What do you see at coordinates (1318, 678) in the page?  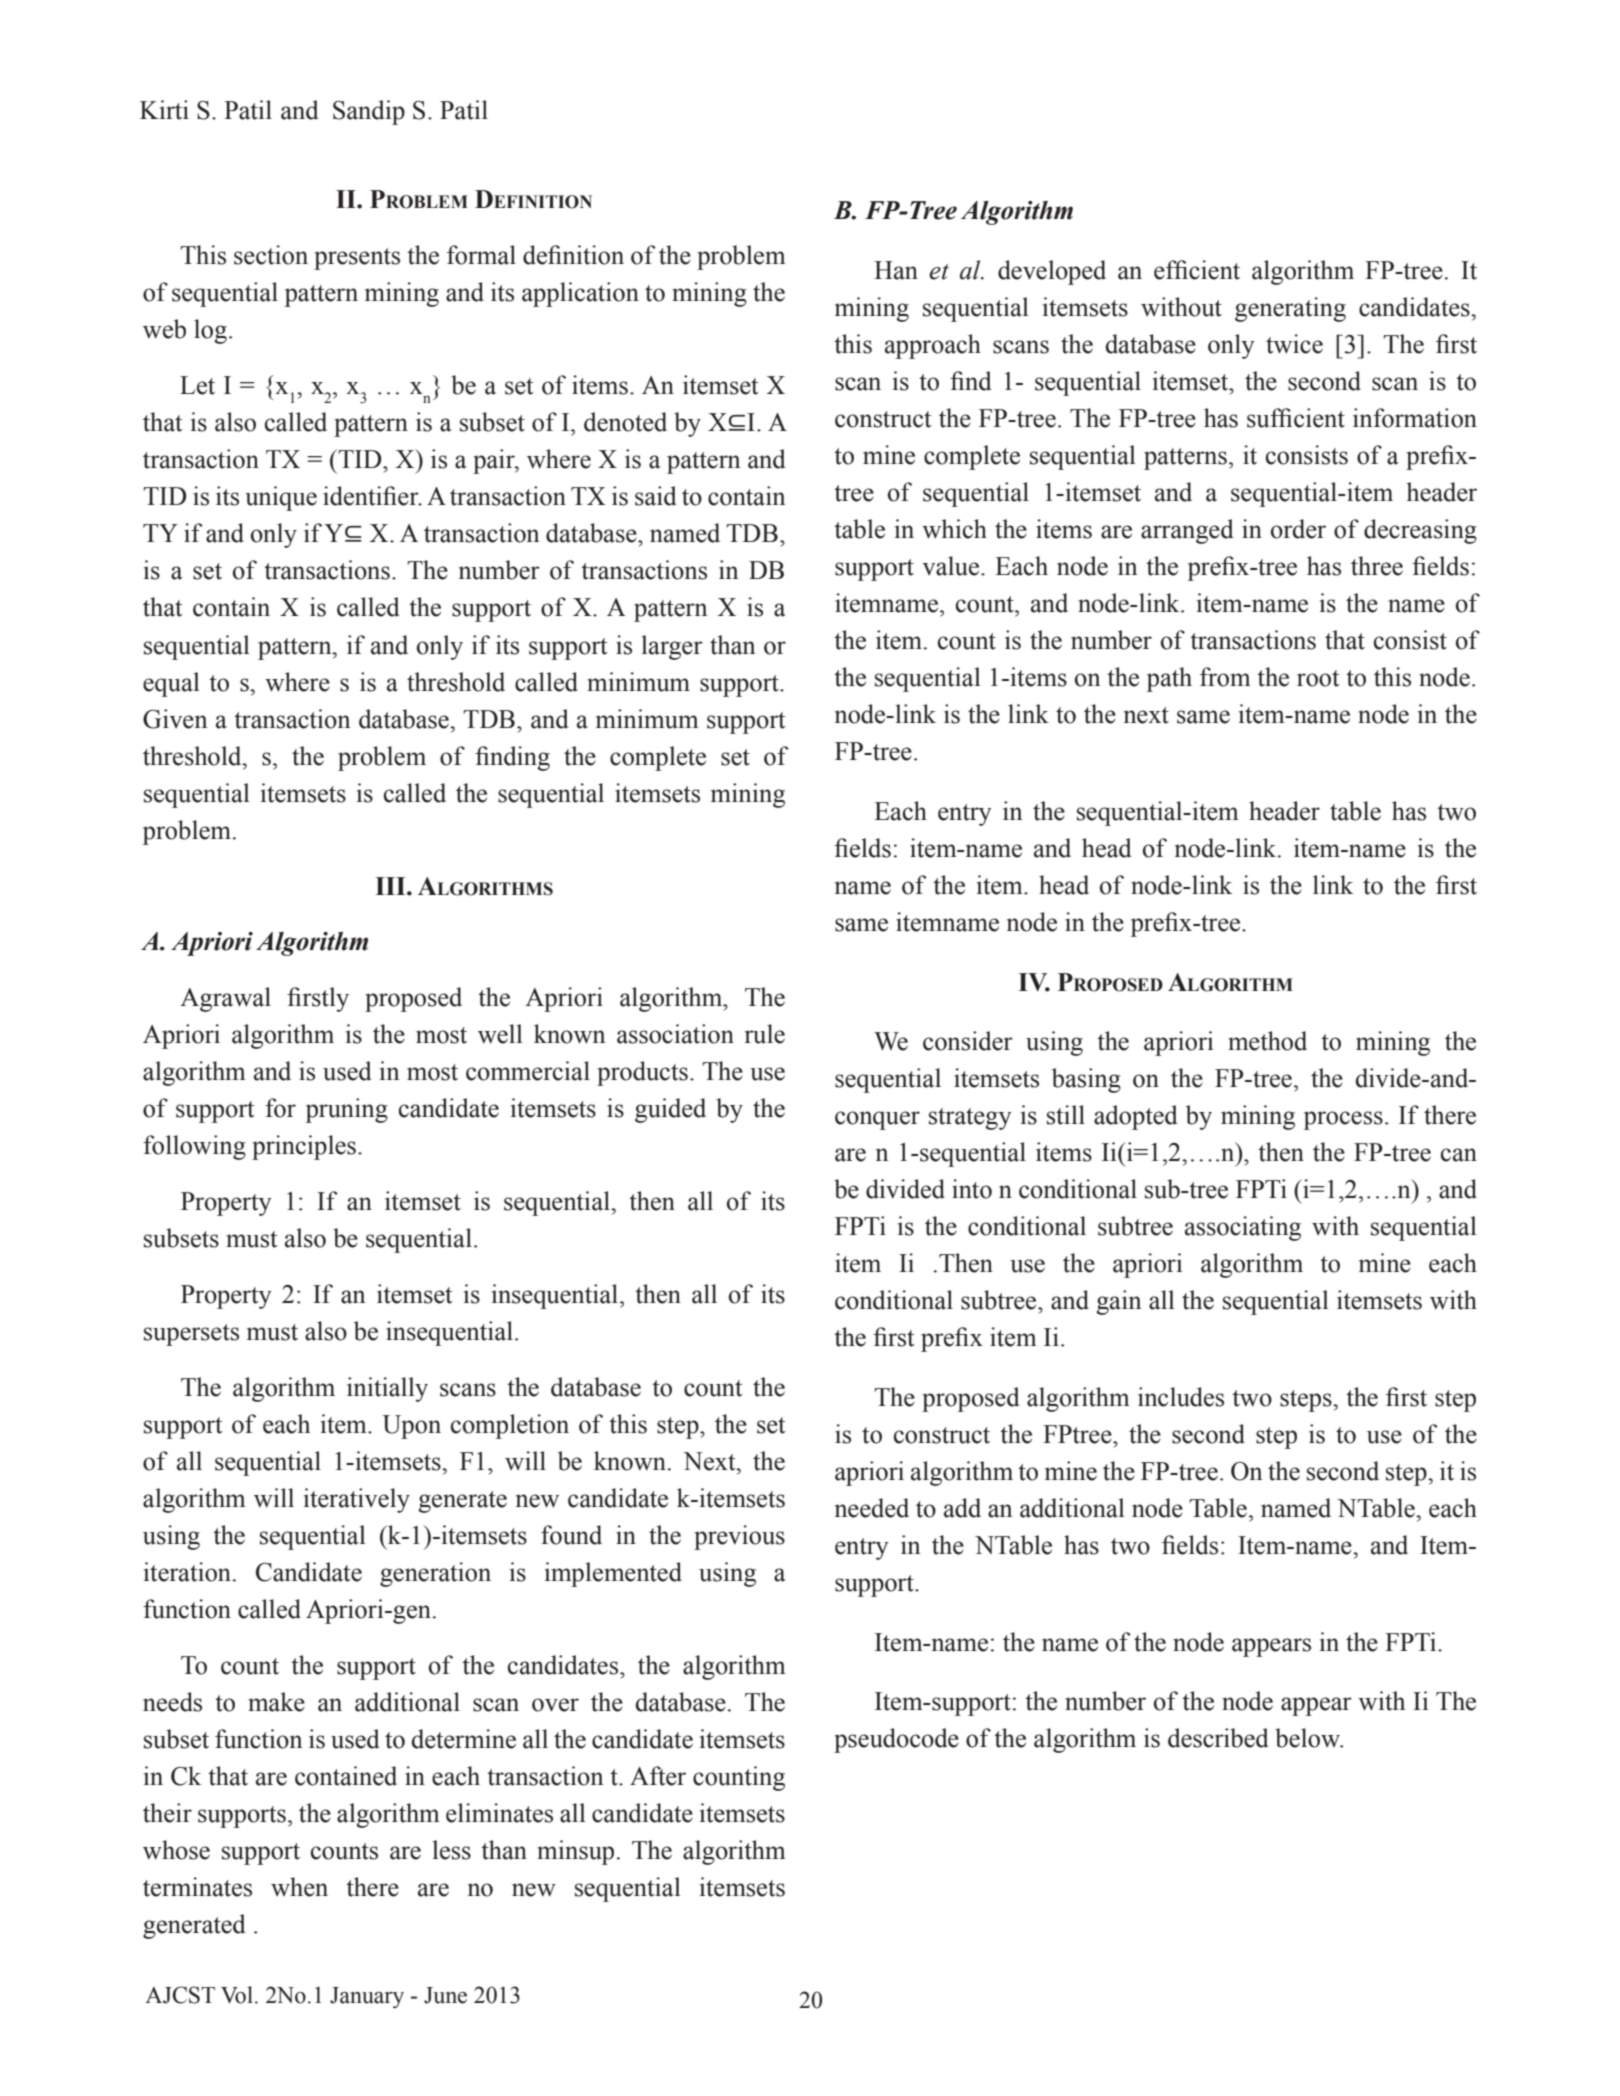 I see `root` at bounding box center [1318, 678].
